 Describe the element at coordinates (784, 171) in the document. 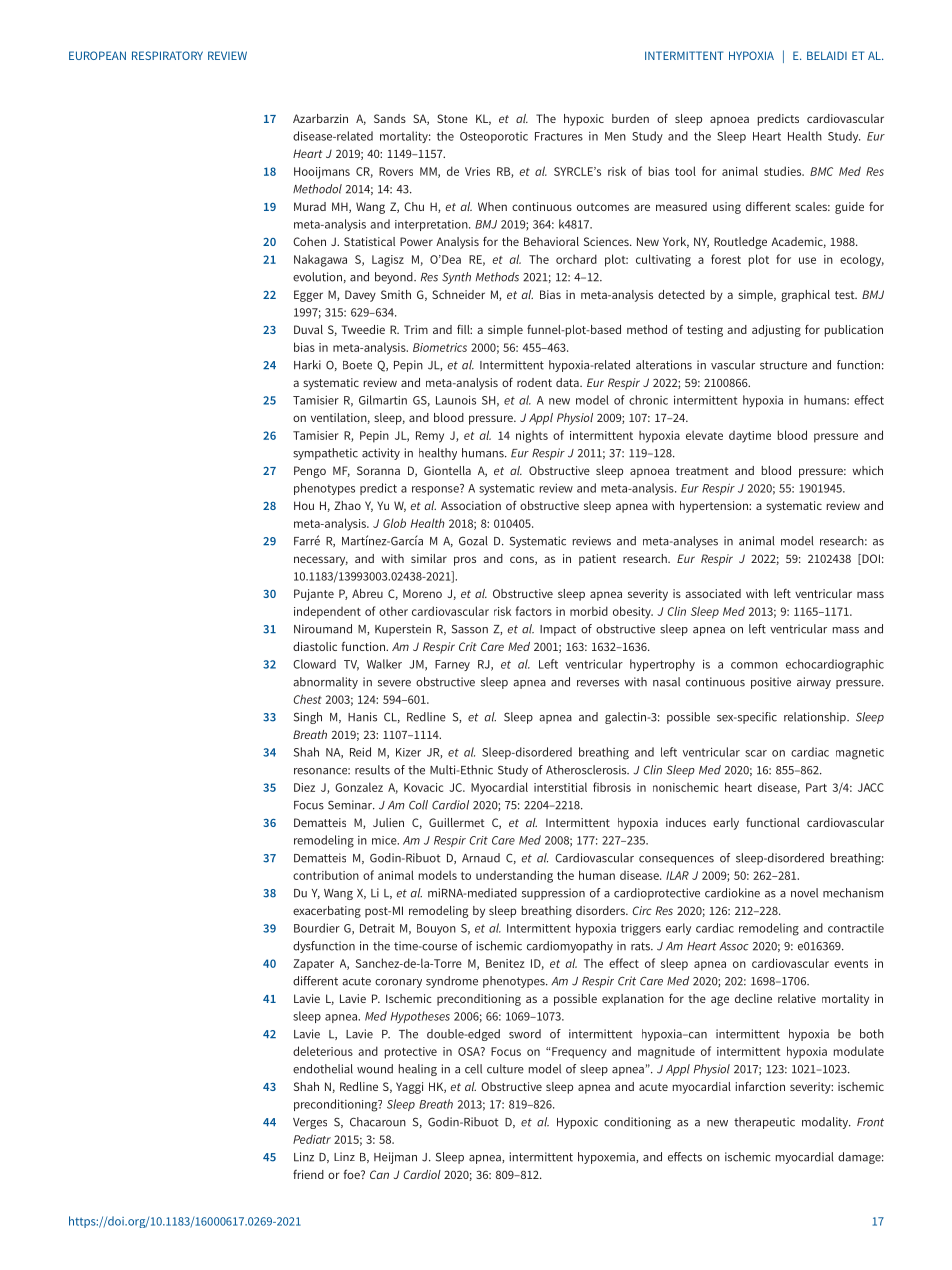

I see `studies` at that location.
